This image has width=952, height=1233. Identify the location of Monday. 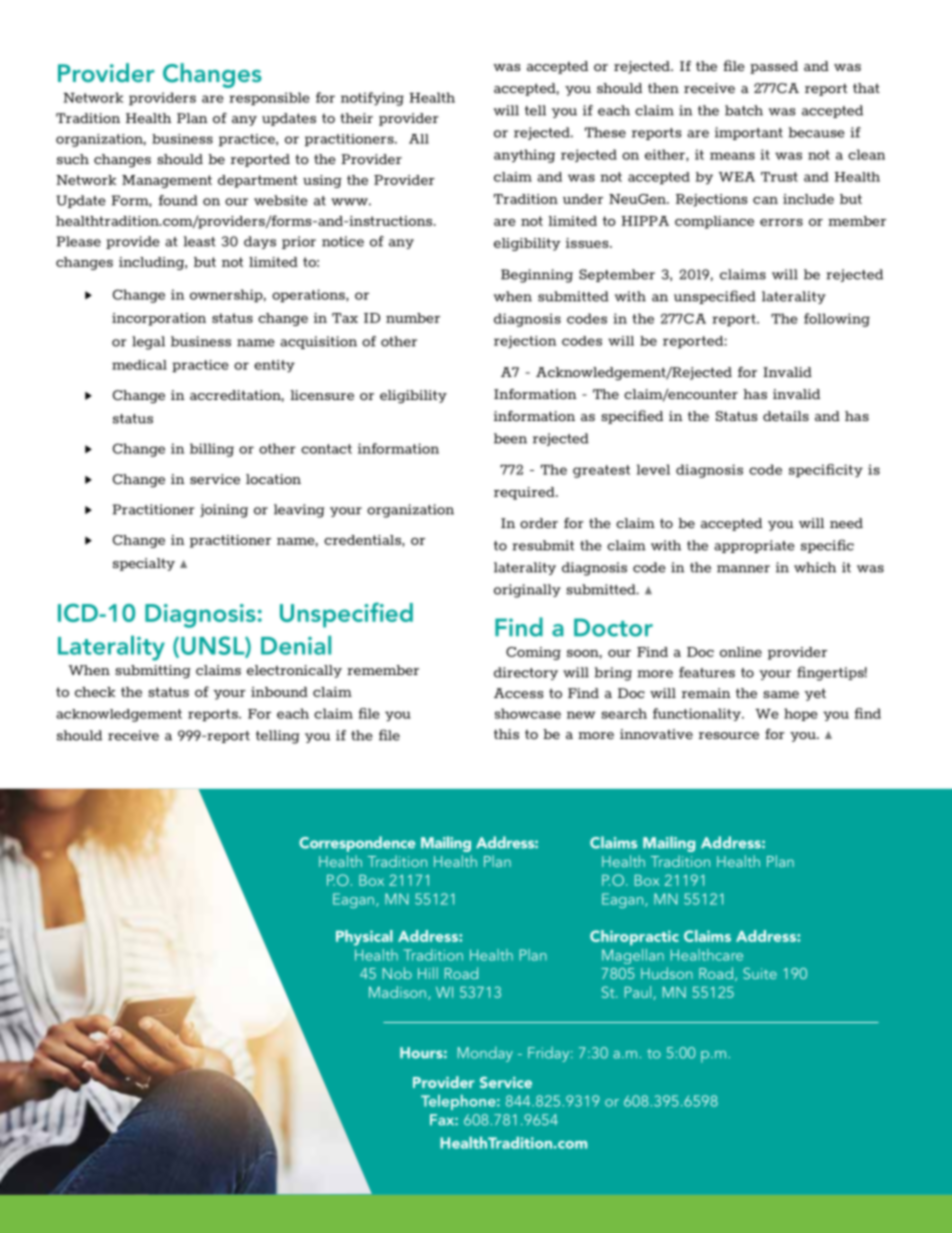
(485, 1054).
